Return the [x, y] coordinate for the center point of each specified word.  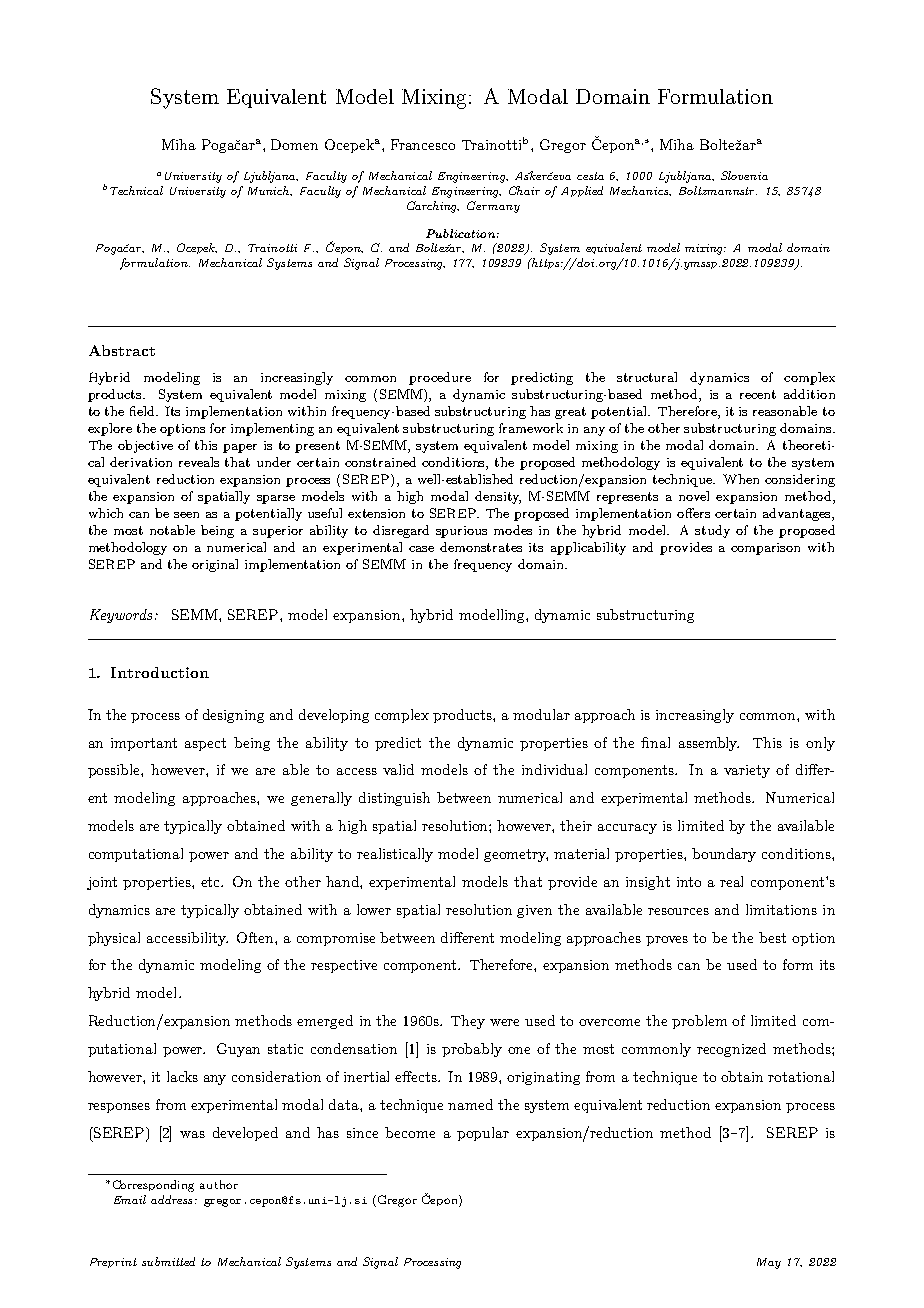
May [769, 1263]
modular [541, 714]
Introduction [160, 672]
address [171, 1199]
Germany [493, 207]
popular [483, 1134]
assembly [709, 744]
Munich [270, 191]
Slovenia [744, 175]
